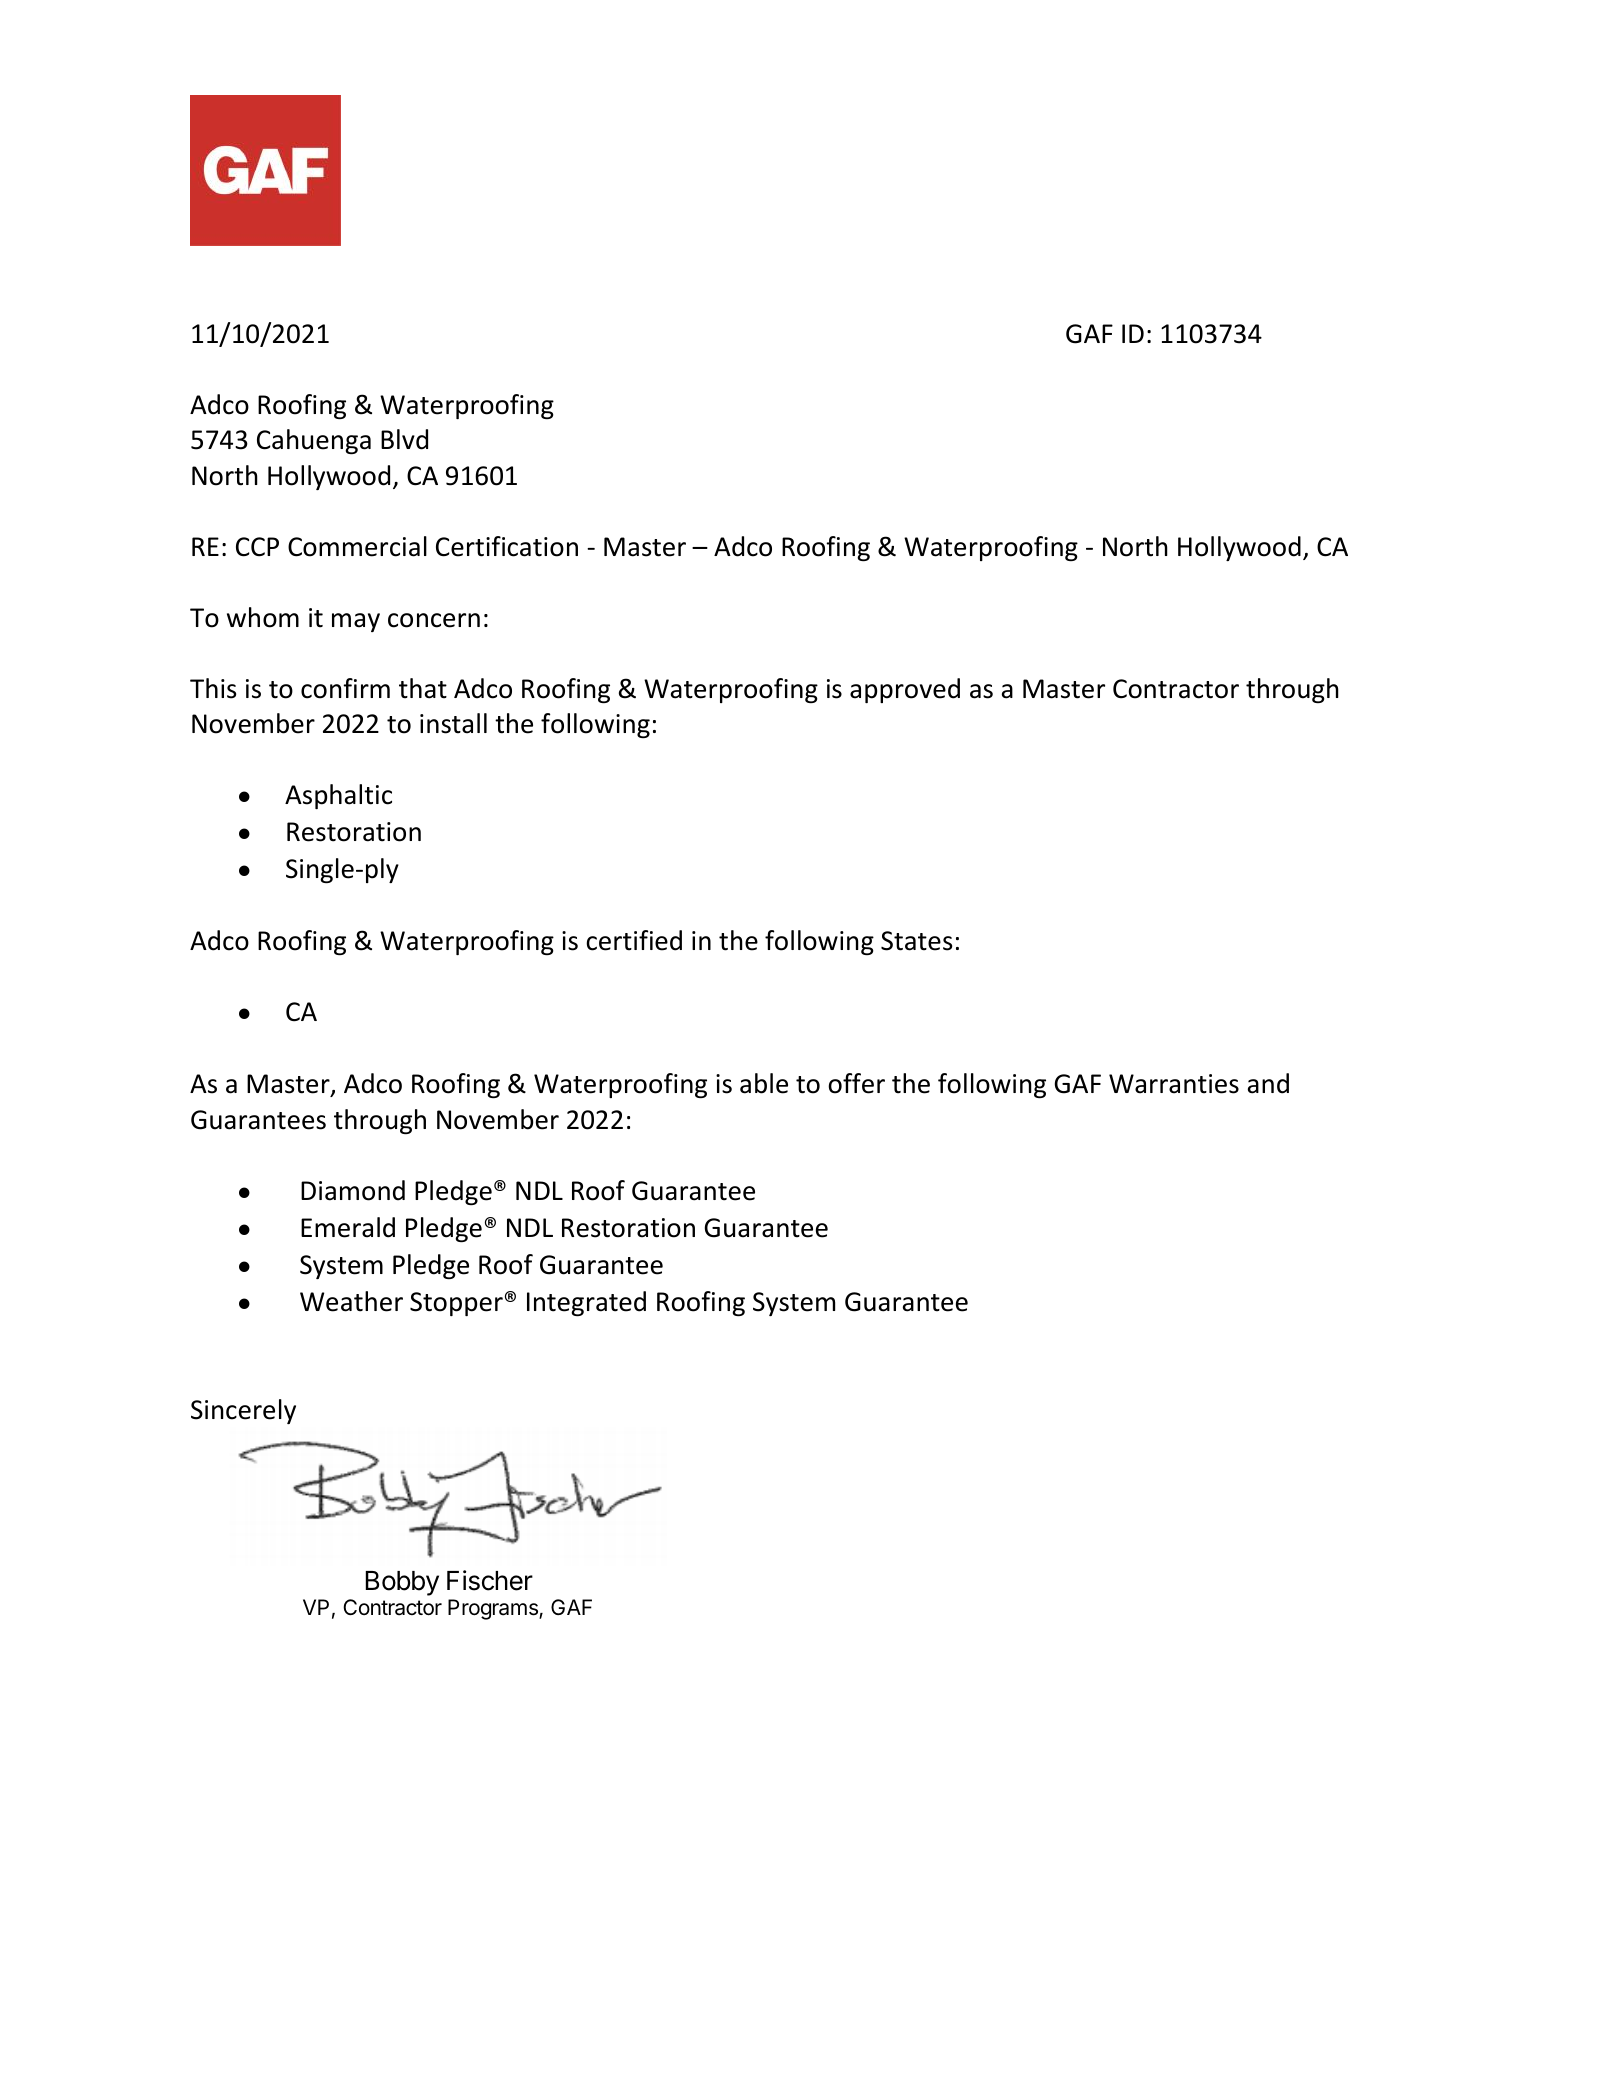 The width and height of the document is (1615, 2090). Describe the element at coordinates (490, 1580) in the document. I see `Fischer` at that location.
